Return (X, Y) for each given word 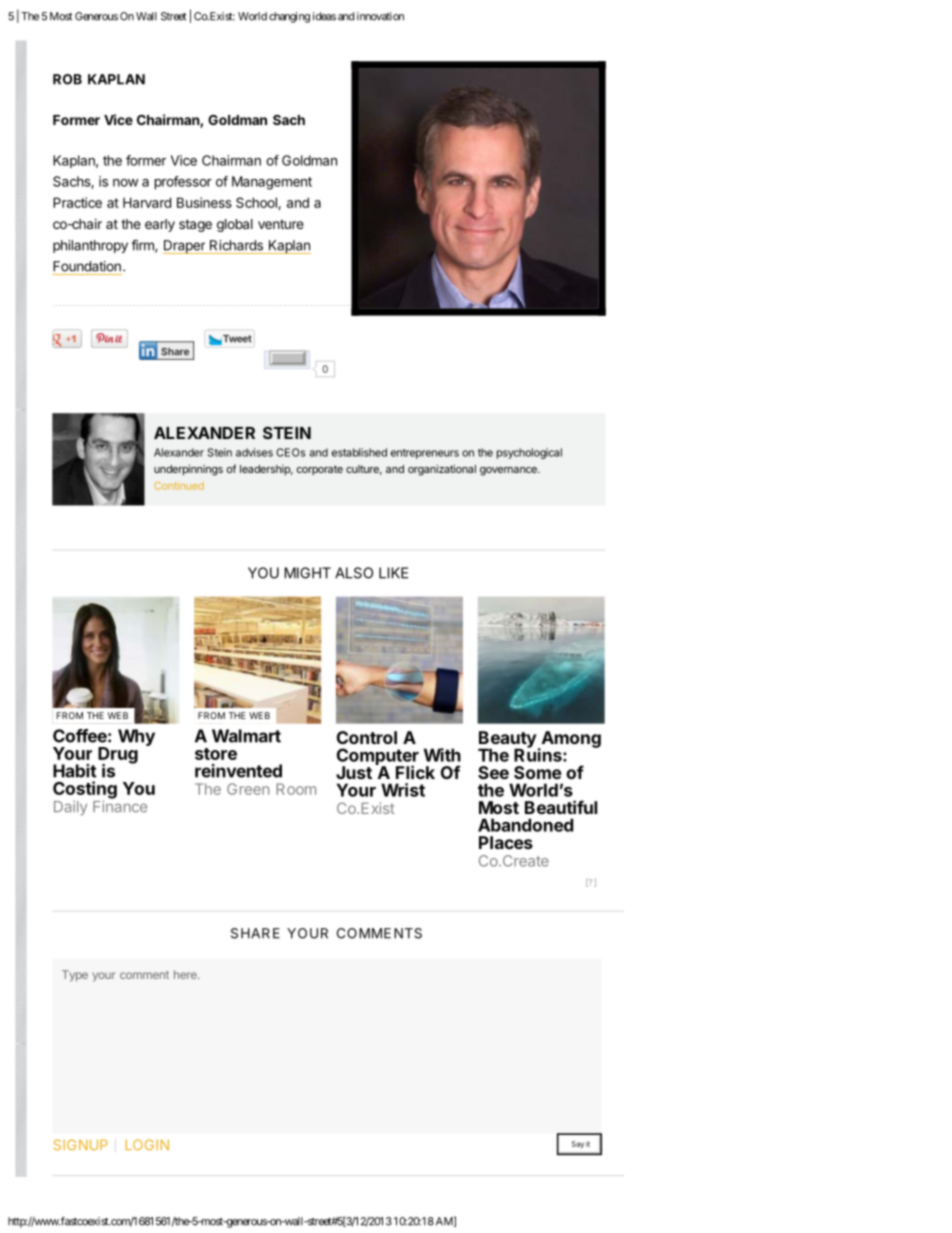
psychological (529, 453)
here (186, 974)
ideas (324, 16)
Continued (179, 486)
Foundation (87, 266)
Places (506, 842)
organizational (442, 470)
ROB (67, 79)
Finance (120, 805)
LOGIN (147, 1144)
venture (281, 224)
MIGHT (307, 573)
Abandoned (525, 825)
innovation (380, 16)
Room (296, 789)
